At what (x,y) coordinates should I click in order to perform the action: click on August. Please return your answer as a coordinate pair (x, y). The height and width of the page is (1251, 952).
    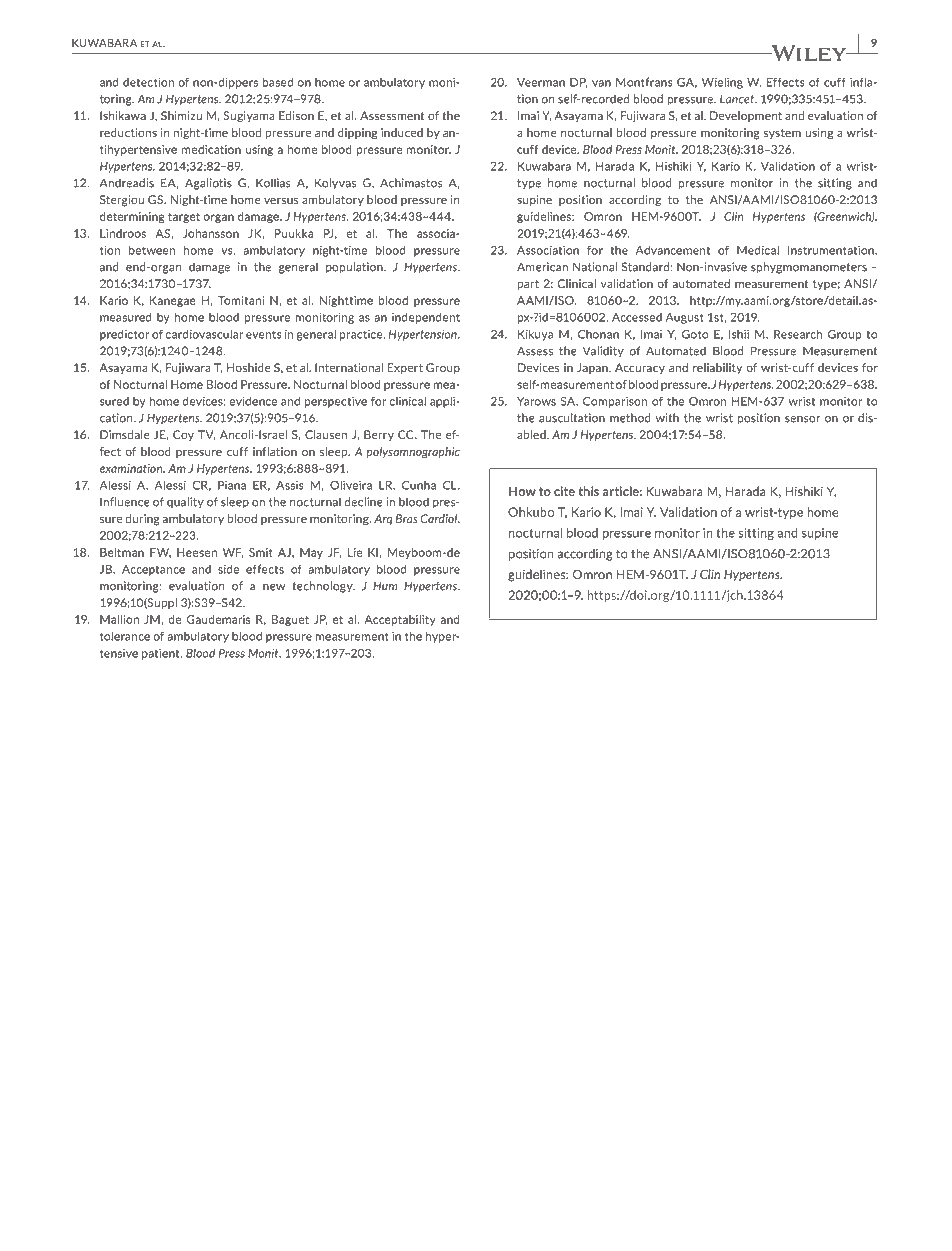
    Looking at the image, I should click on (684, 318).
